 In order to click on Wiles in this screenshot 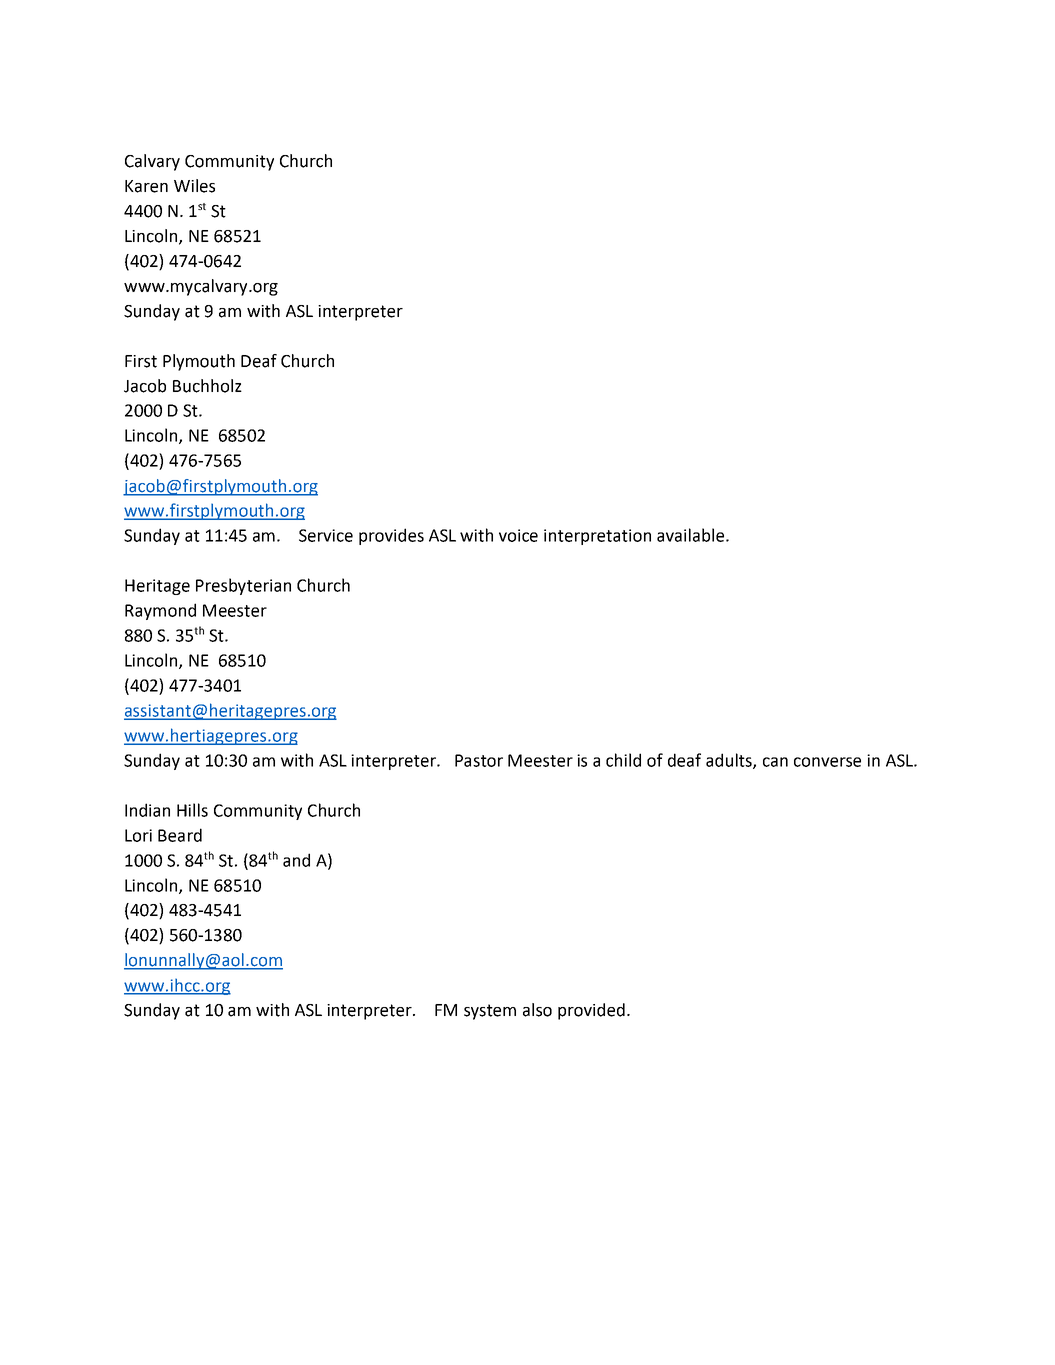, I will do `click(194, 186)`.
